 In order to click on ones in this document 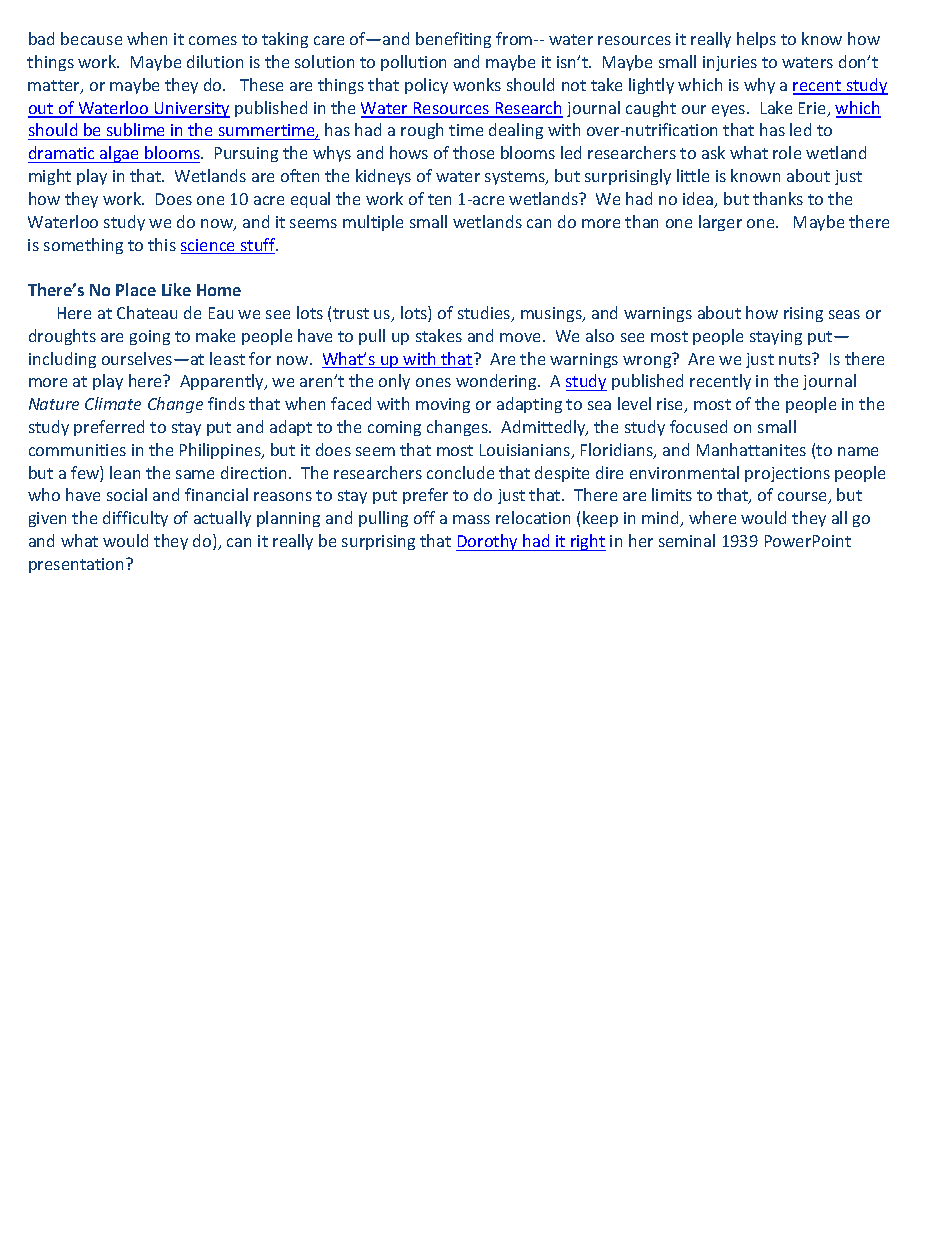, I will do `click(433, 382)`.
